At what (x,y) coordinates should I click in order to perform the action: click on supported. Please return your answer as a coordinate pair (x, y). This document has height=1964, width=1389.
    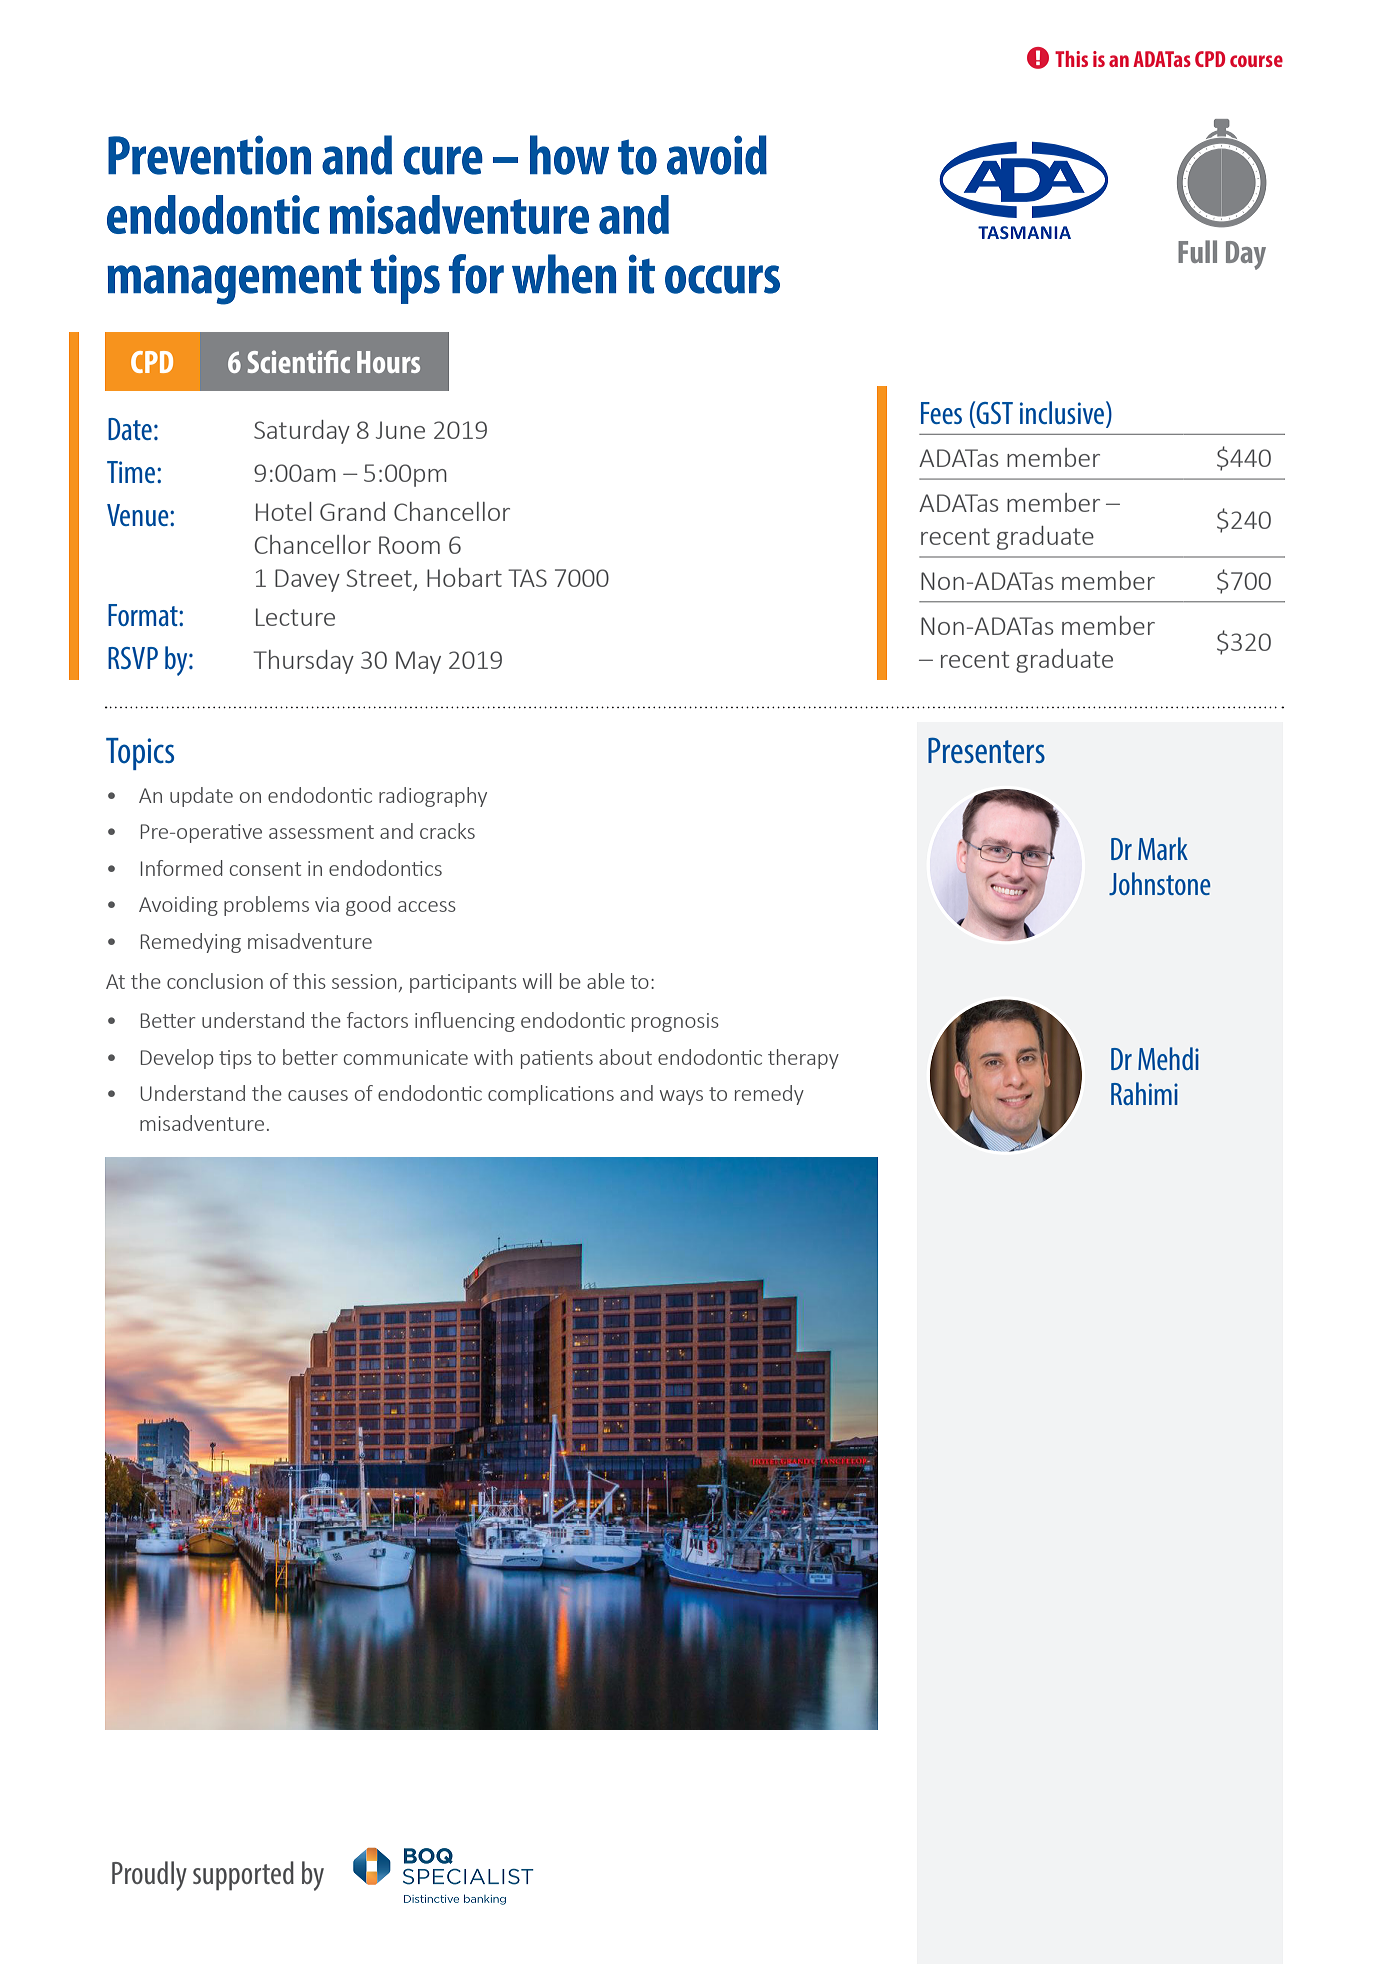
    Looking at the image, I should click on (243, 1876).
